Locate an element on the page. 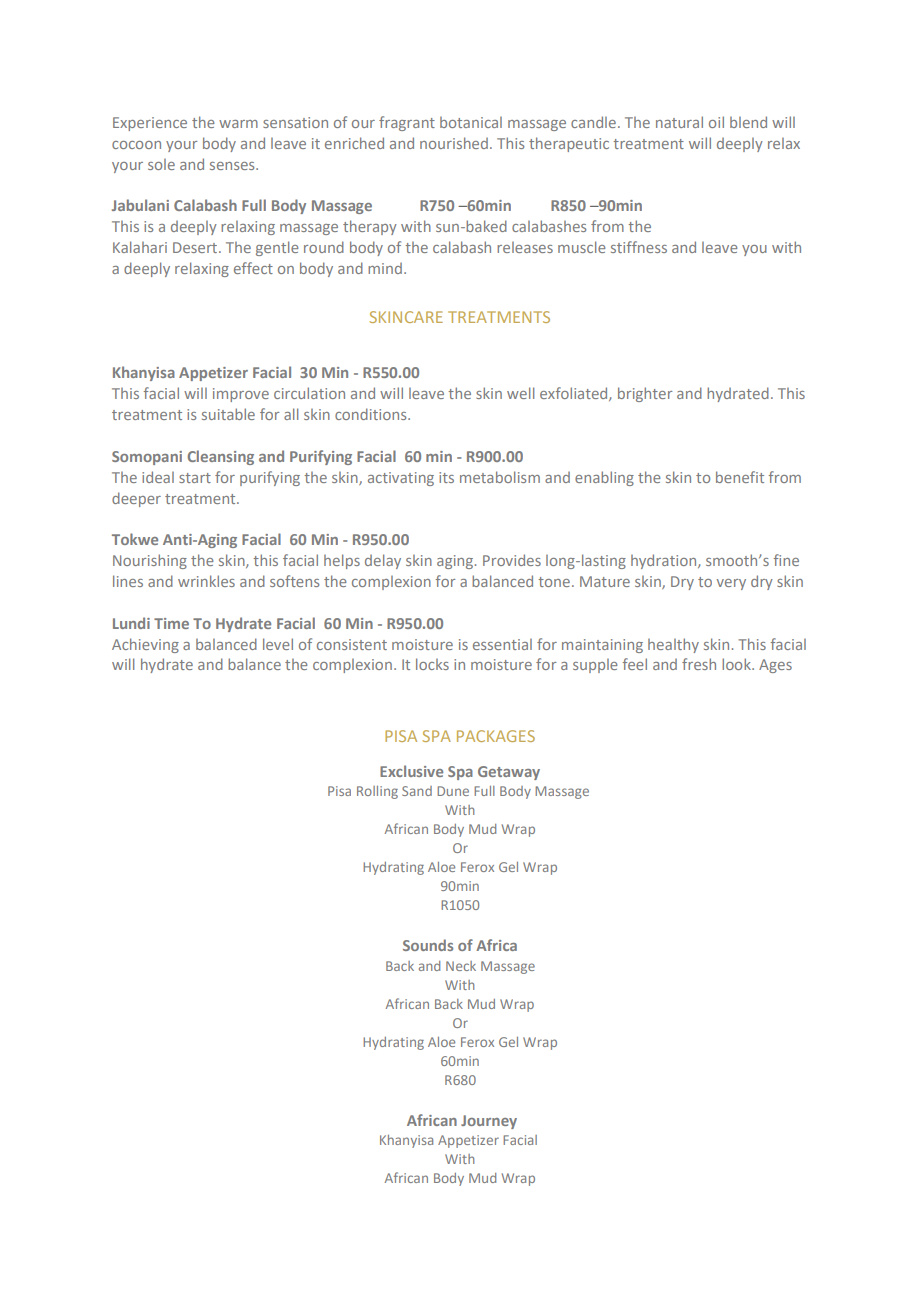  healthy is located at coordinates (673, 645).
